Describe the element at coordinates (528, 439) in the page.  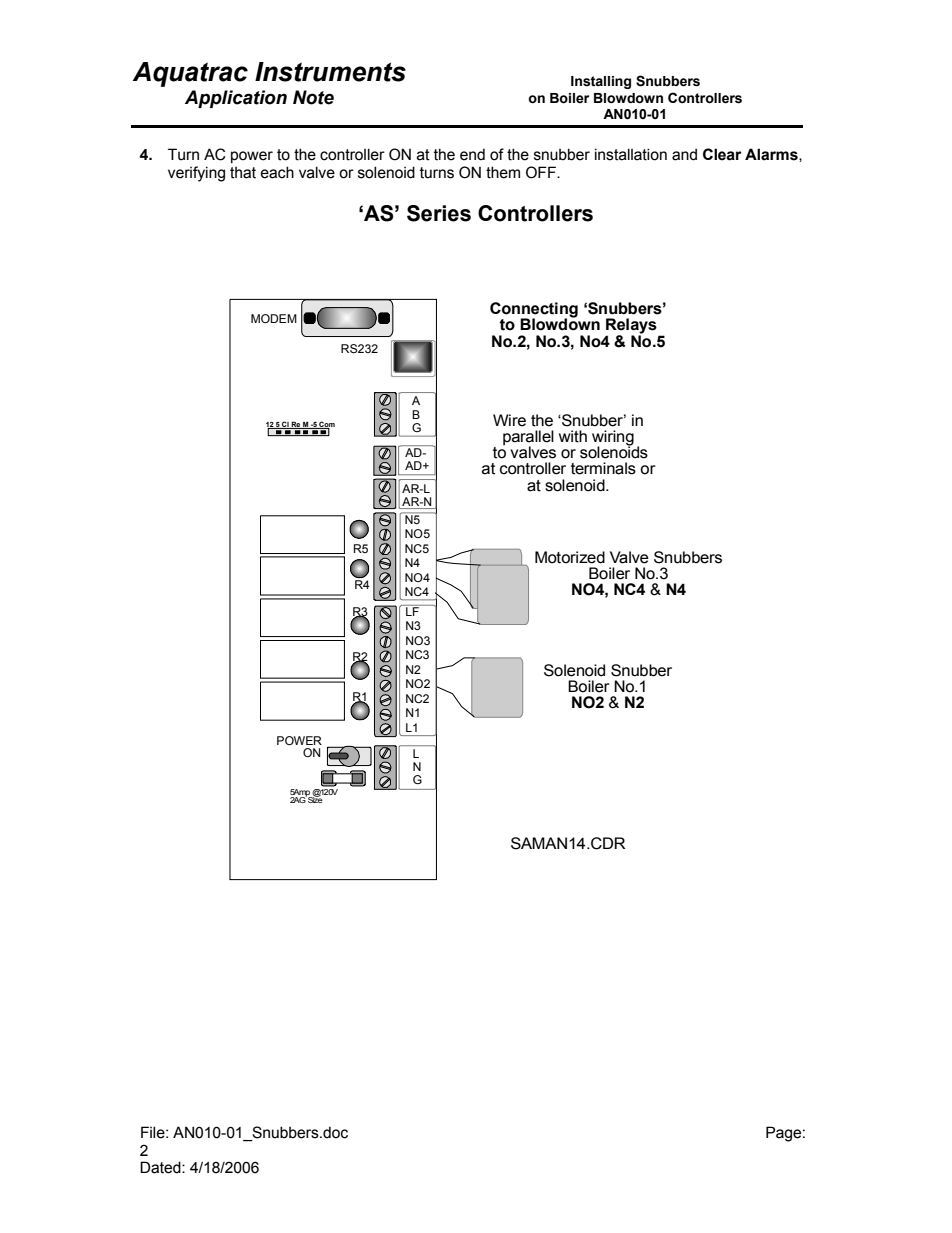
I see `parallel` at that location.
